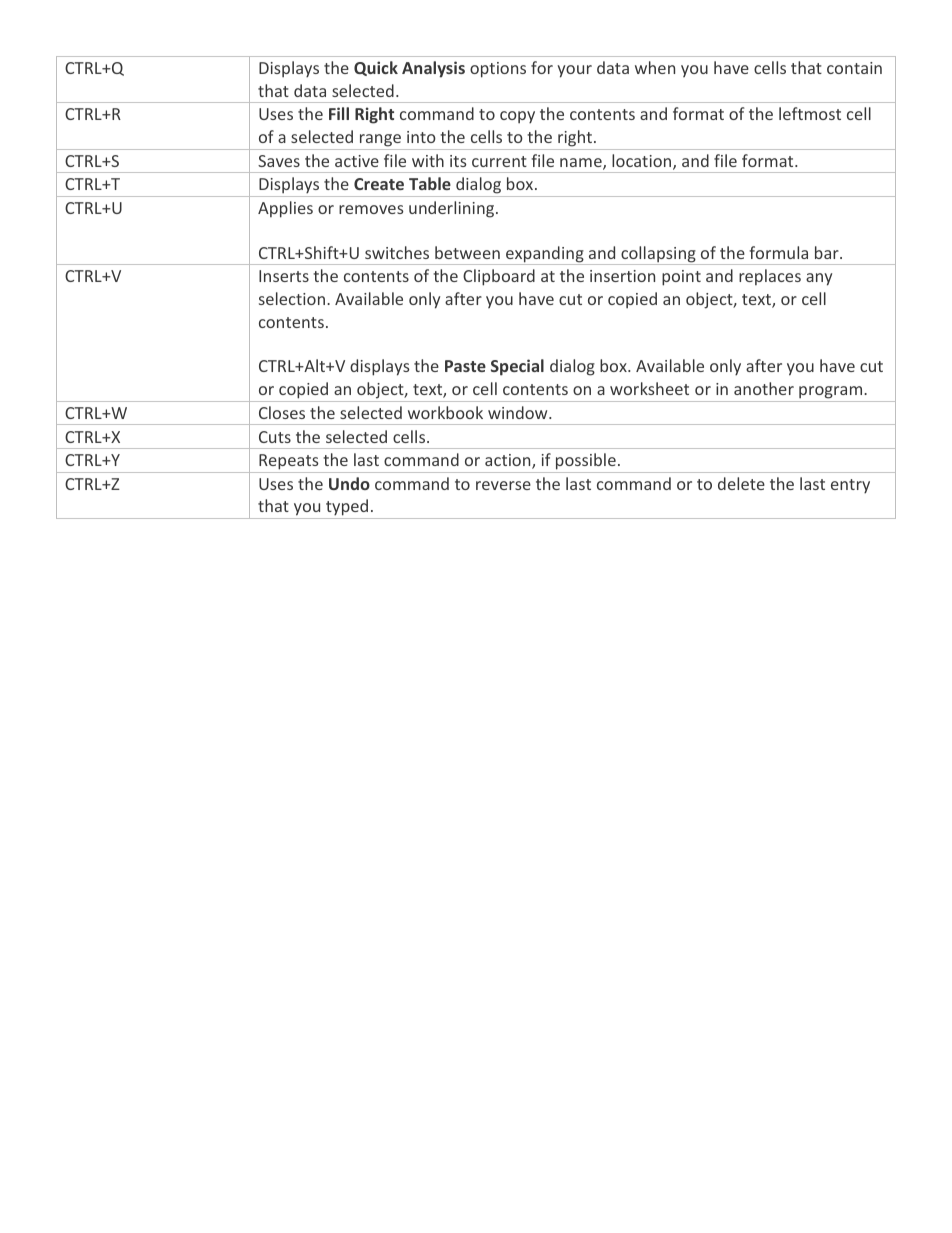  Describe the element at coordinates (292, 298) in the screenshot. I see `selection` at that location.
